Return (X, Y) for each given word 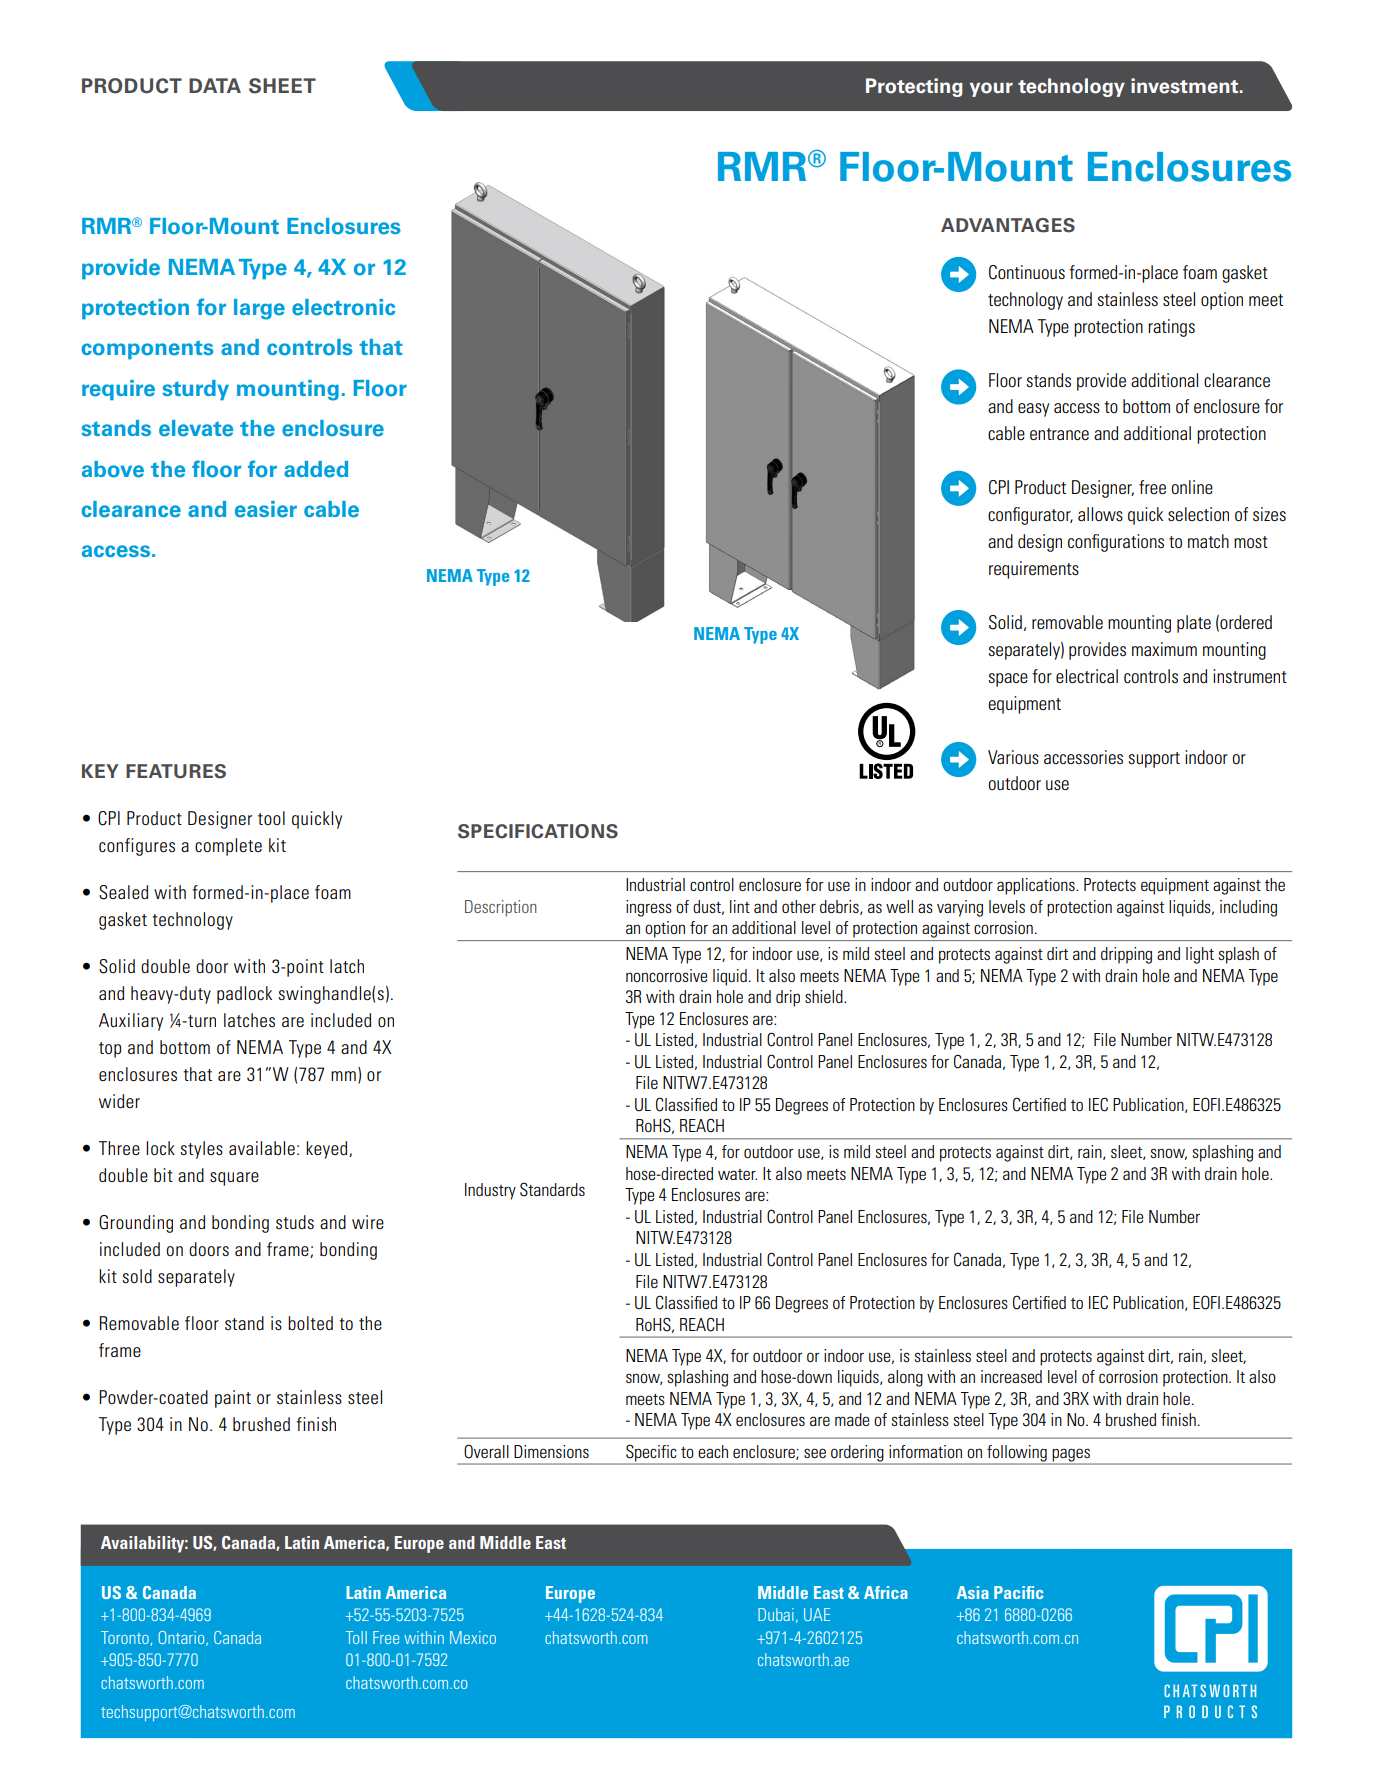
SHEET (282, 86)
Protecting (914, 87)
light (1200, 955)
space (1008, 680)
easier (266, 509)
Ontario (182, 1638)
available (262, 1148)
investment (1186, 86)
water (737, 1174)
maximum (1164, 649)
